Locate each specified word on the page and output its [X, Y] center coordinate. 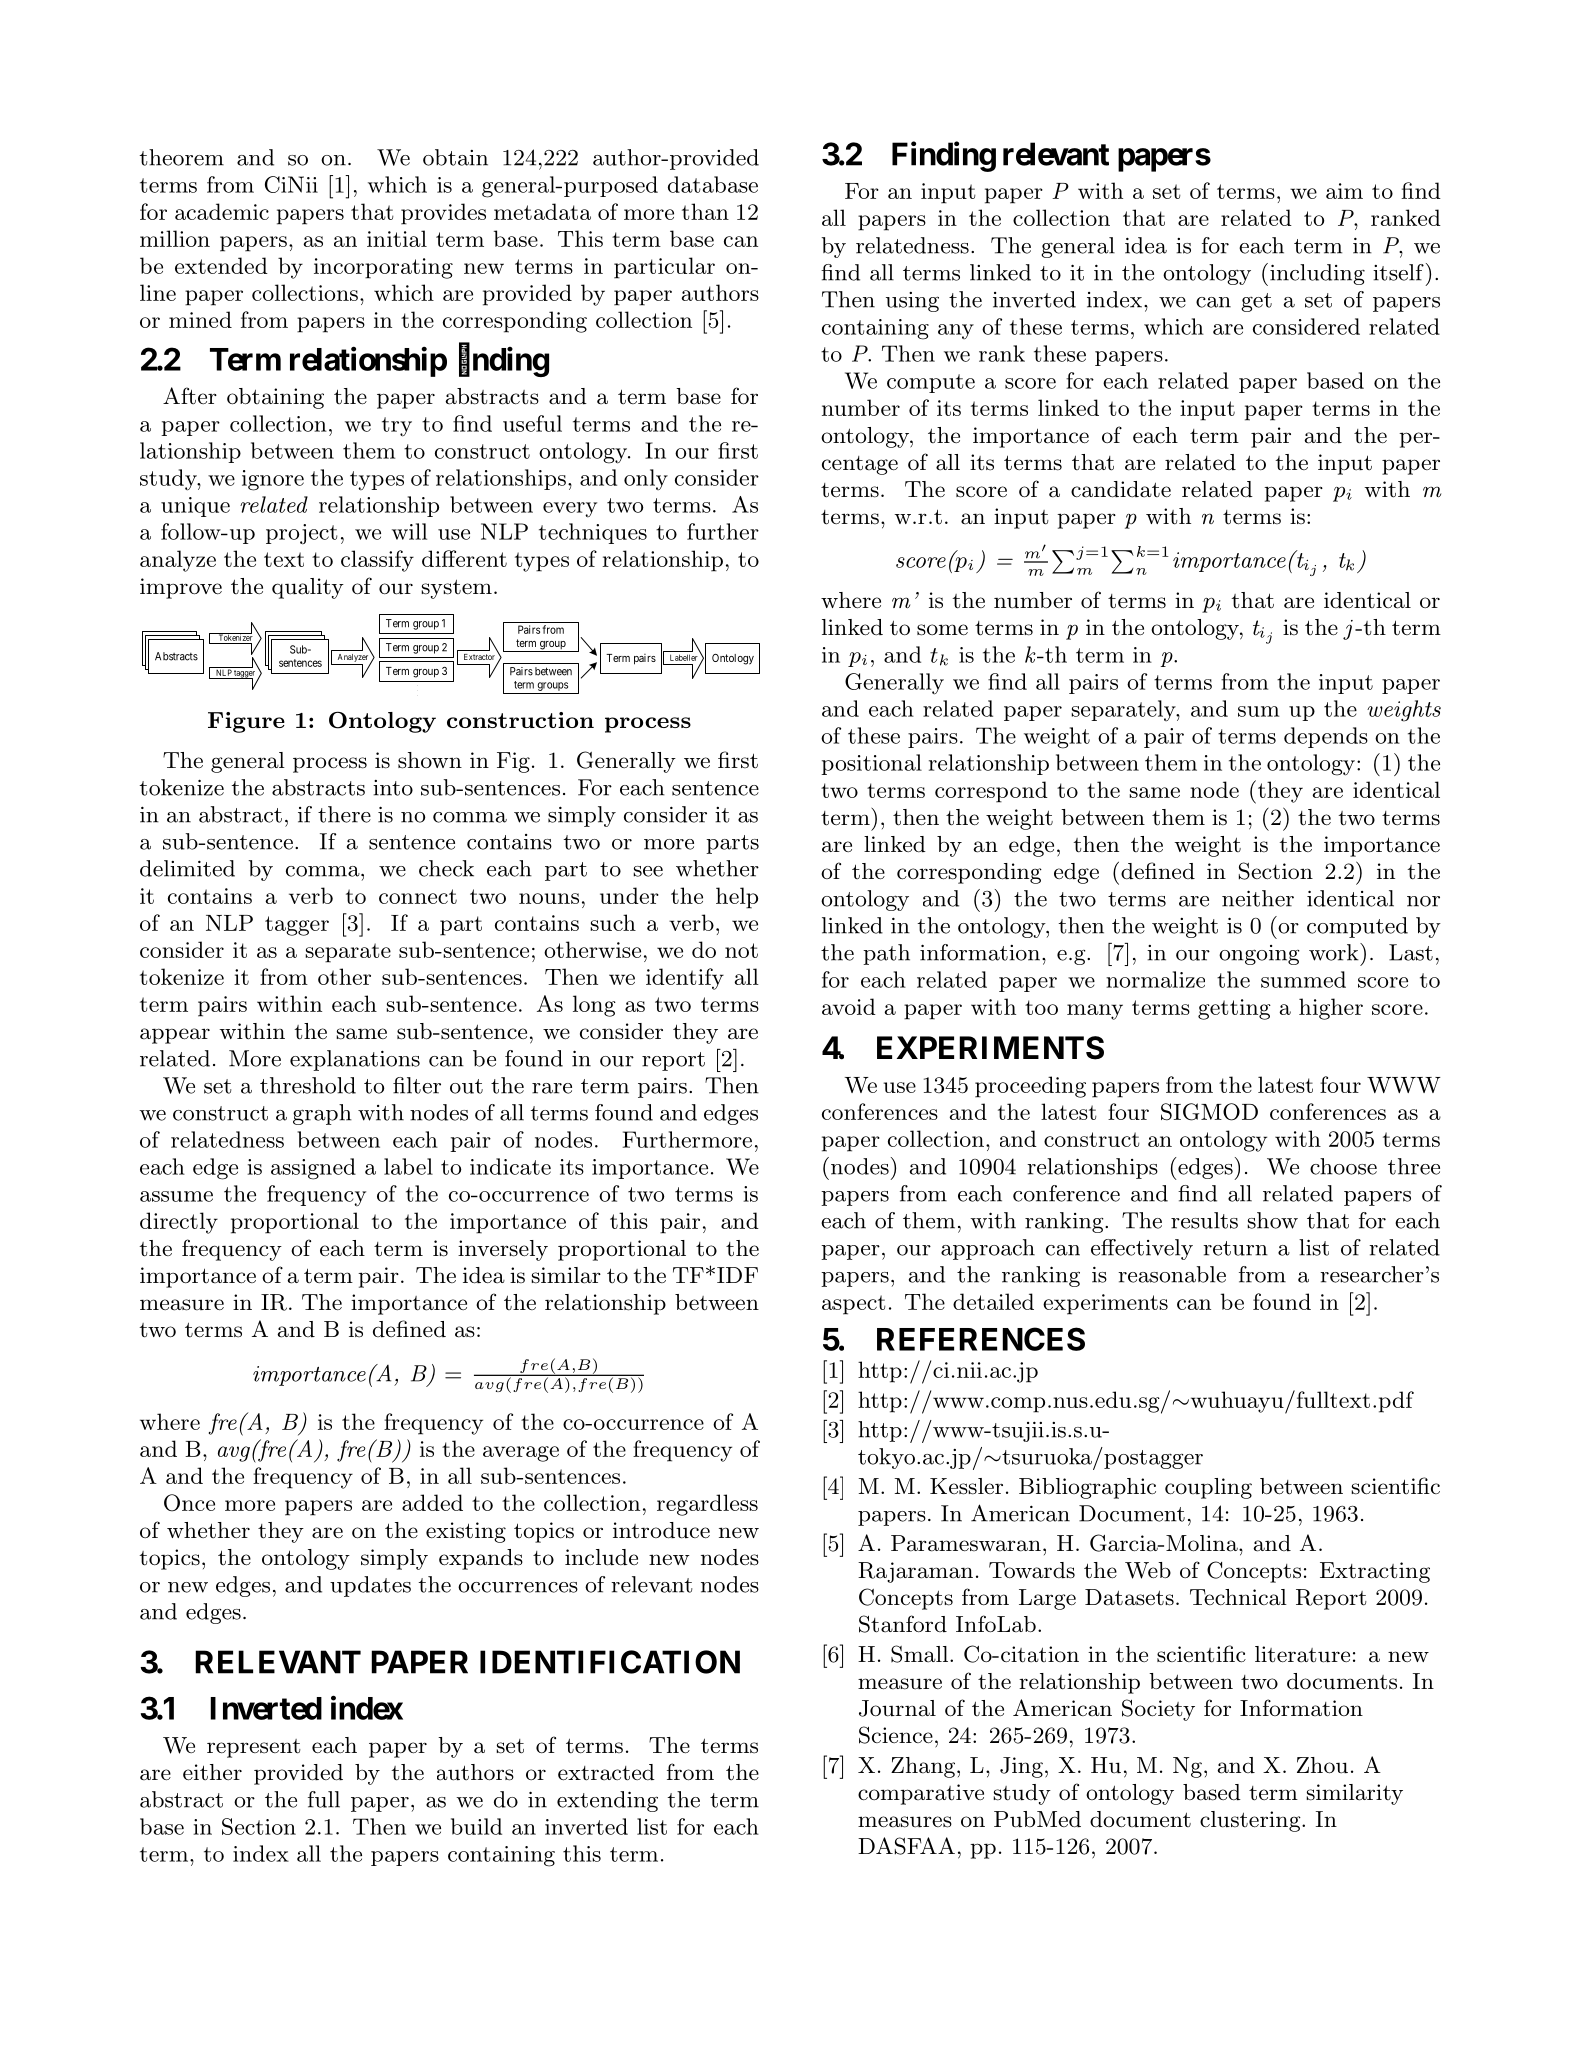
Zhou [1322, 1765]
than [705, 211]
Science [896, 1735]
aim [1344, 191]
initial [397, 238]
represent [254, 1748]
